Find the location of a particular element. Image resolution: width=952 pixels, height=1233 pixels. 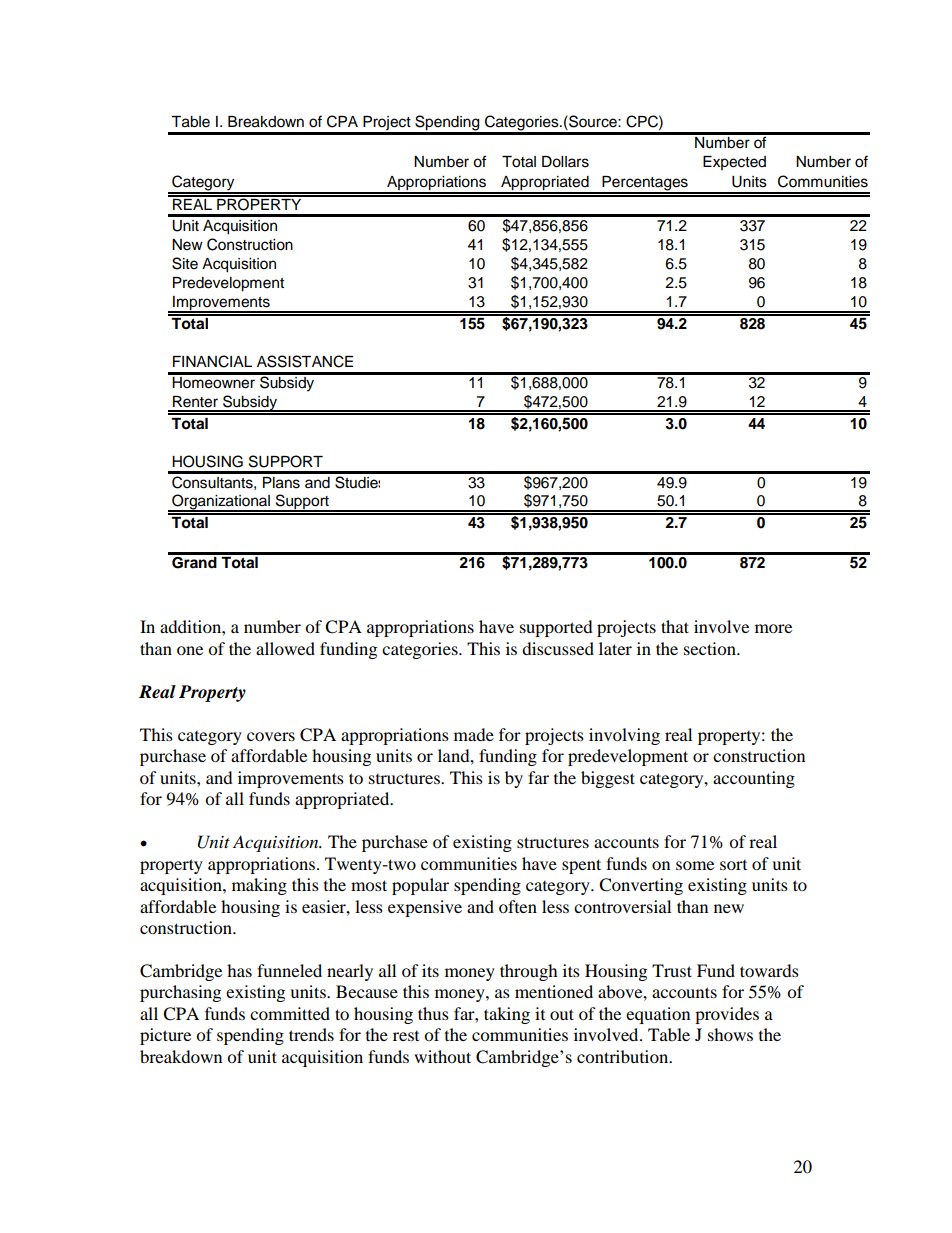

made is located at coordinates (474, 734).
